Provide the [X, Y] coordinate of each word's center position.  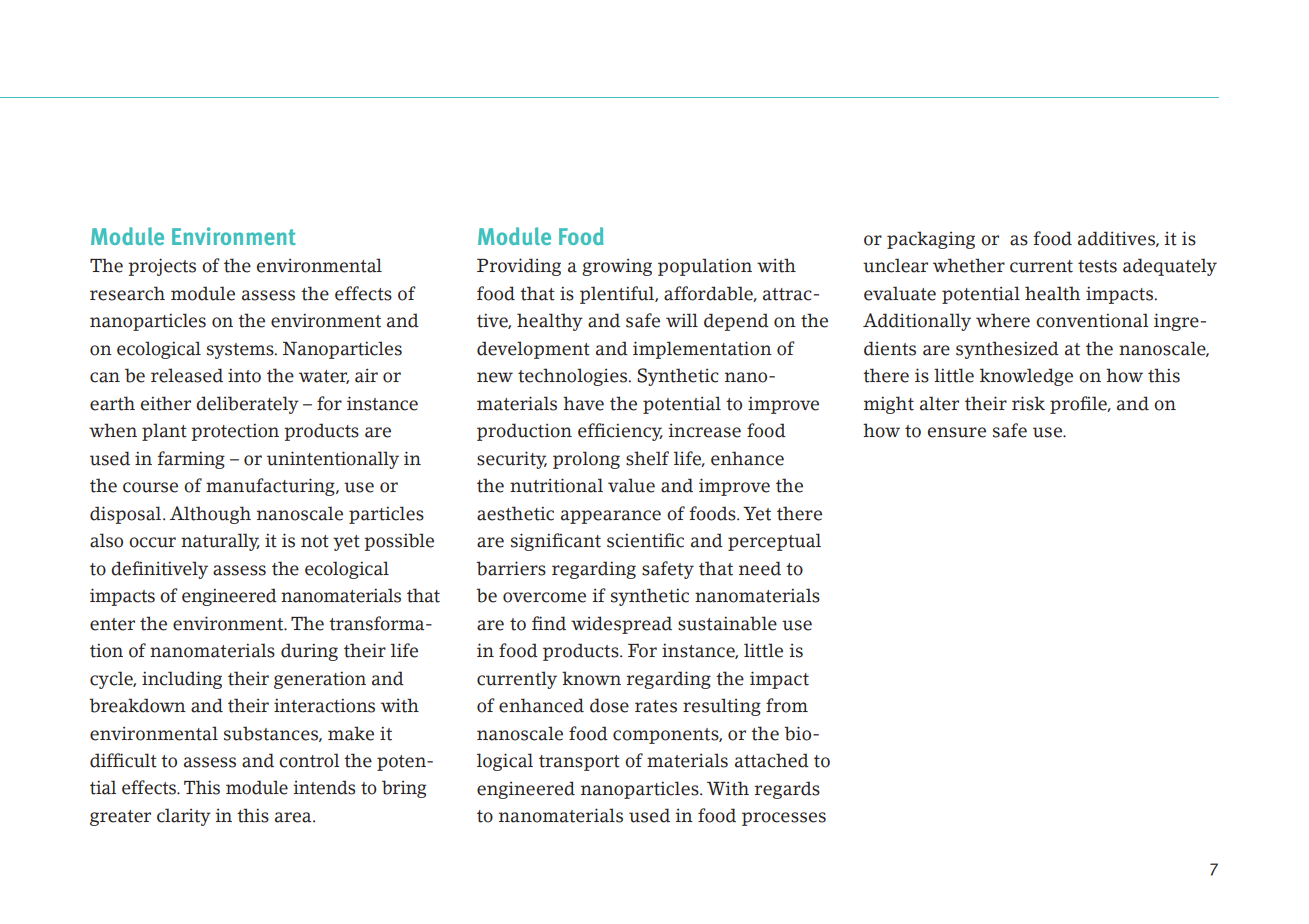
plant [164, 432]
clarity [184, 817]
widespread [621, 625]
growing [617, 267]
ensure [957, 432]
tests [1097, 266]
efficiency [620, 432]
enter [112, 624]
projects [162, 267]
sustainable [727, 623]
